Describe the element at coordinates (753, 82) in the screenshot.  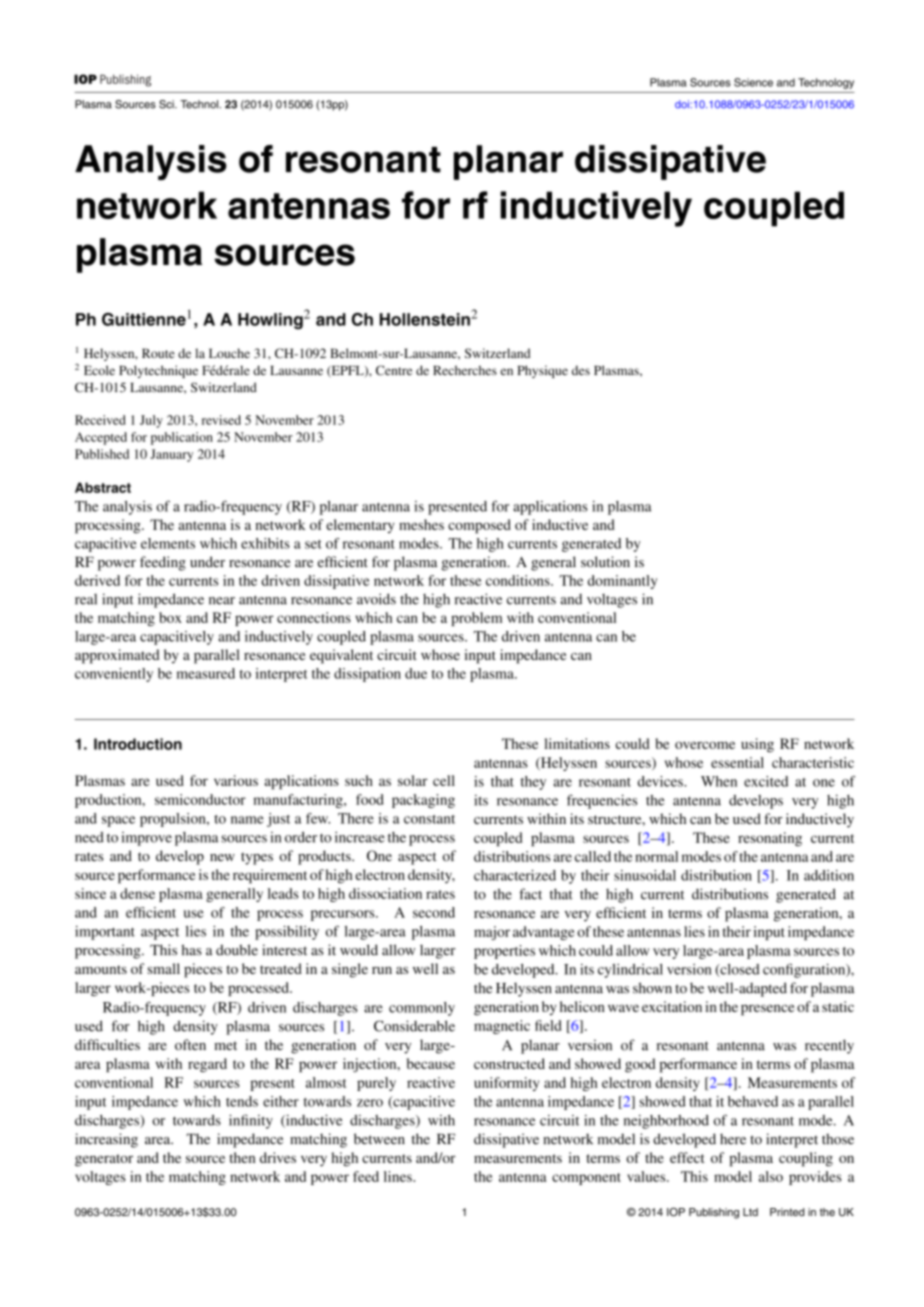
I see `Science` at that location.
